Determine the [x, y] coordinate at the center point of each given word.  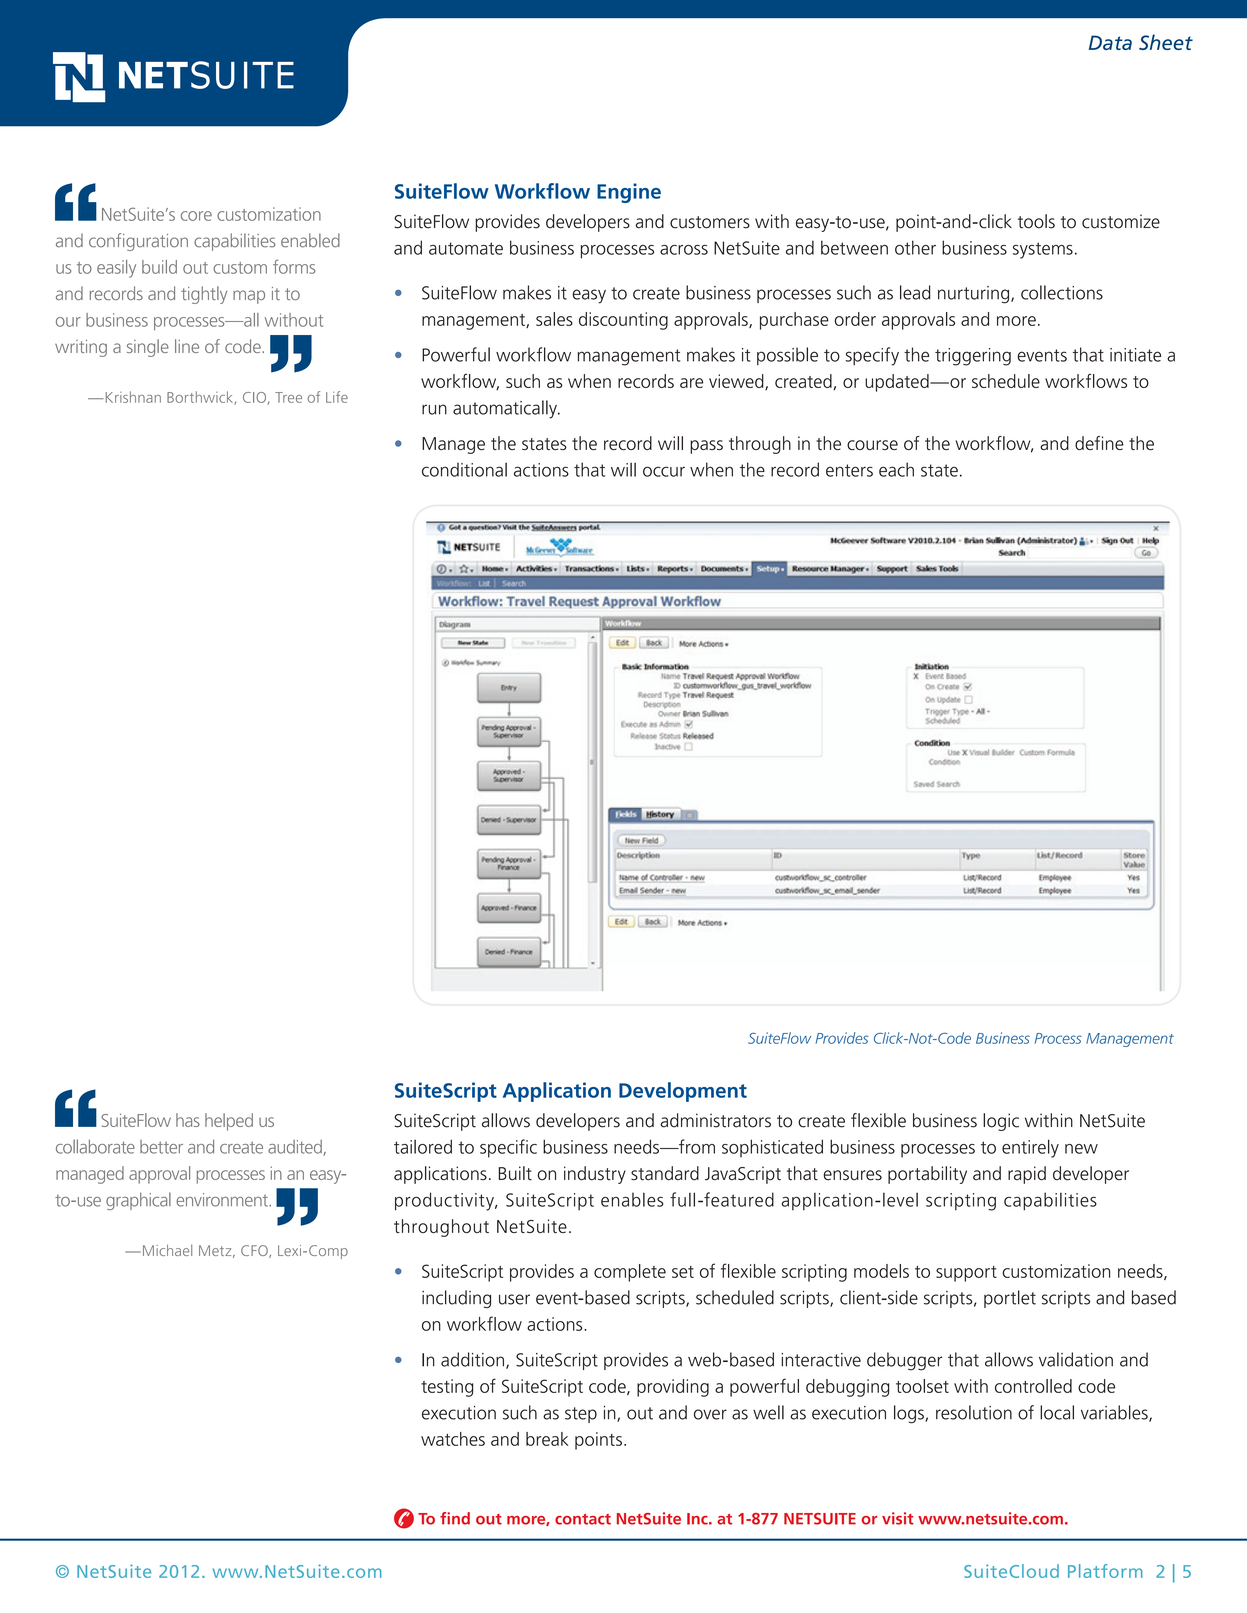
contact [583, 1519]
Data [1110, 42]
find [455, 1518]
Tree [288, 397]
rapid [1027, 1175]
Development [683, 1092]
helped [229, 1122]
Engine [629, 193]
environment [223, 1200]
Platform [1105, 1571]
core [196, 216]
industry [595, 1175]
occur [664, 471]
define [1099, 443]
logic [1001, 1122]
